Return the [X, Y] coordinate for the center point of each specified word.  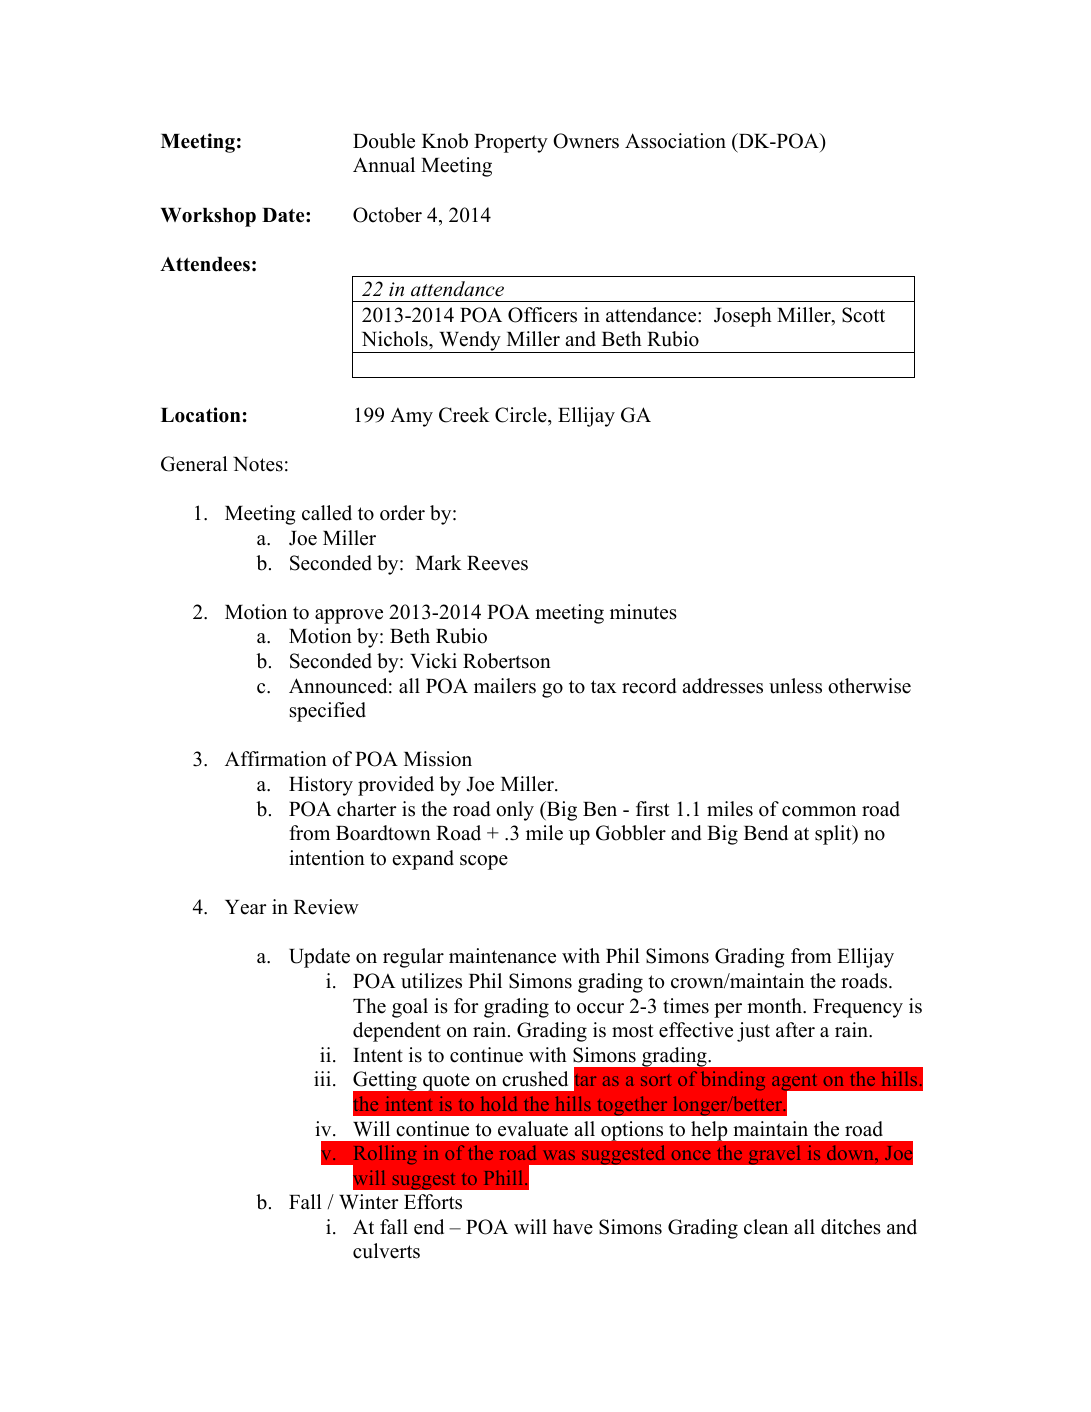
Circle [522, 415]
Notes [258, 464]
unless [795, 686]
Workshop [208, 217]
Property [511, 143]
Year [245, 907]
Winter [368, 1202]
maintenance [502, 956]
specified [328, 712]
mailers [505, 686]
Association [675, 141]
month [775, 1006]
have [573, 1227]
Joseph [743, 317]
